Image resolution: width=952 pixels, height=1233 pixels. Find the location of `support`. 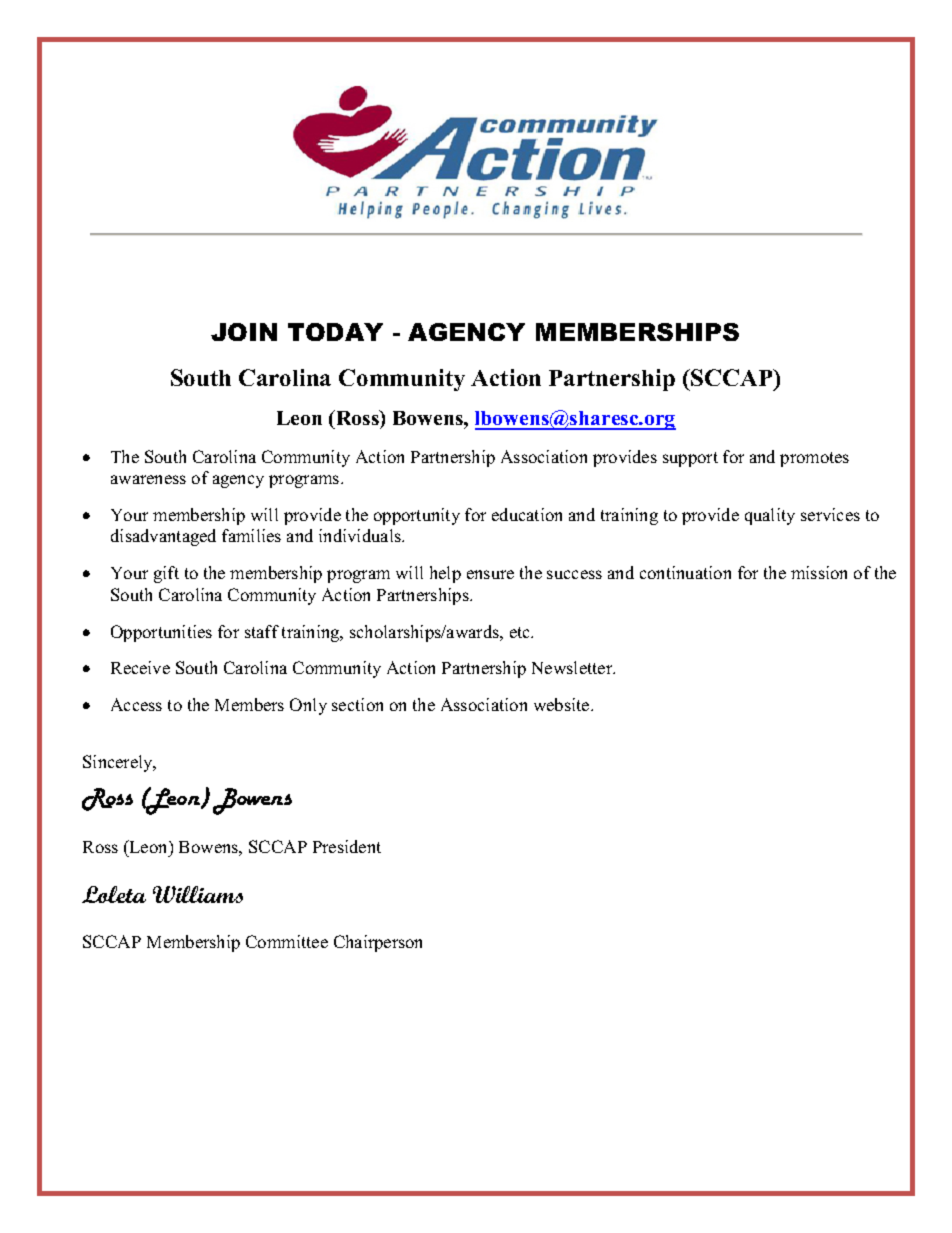

support is located at coordinates (690, 459).
